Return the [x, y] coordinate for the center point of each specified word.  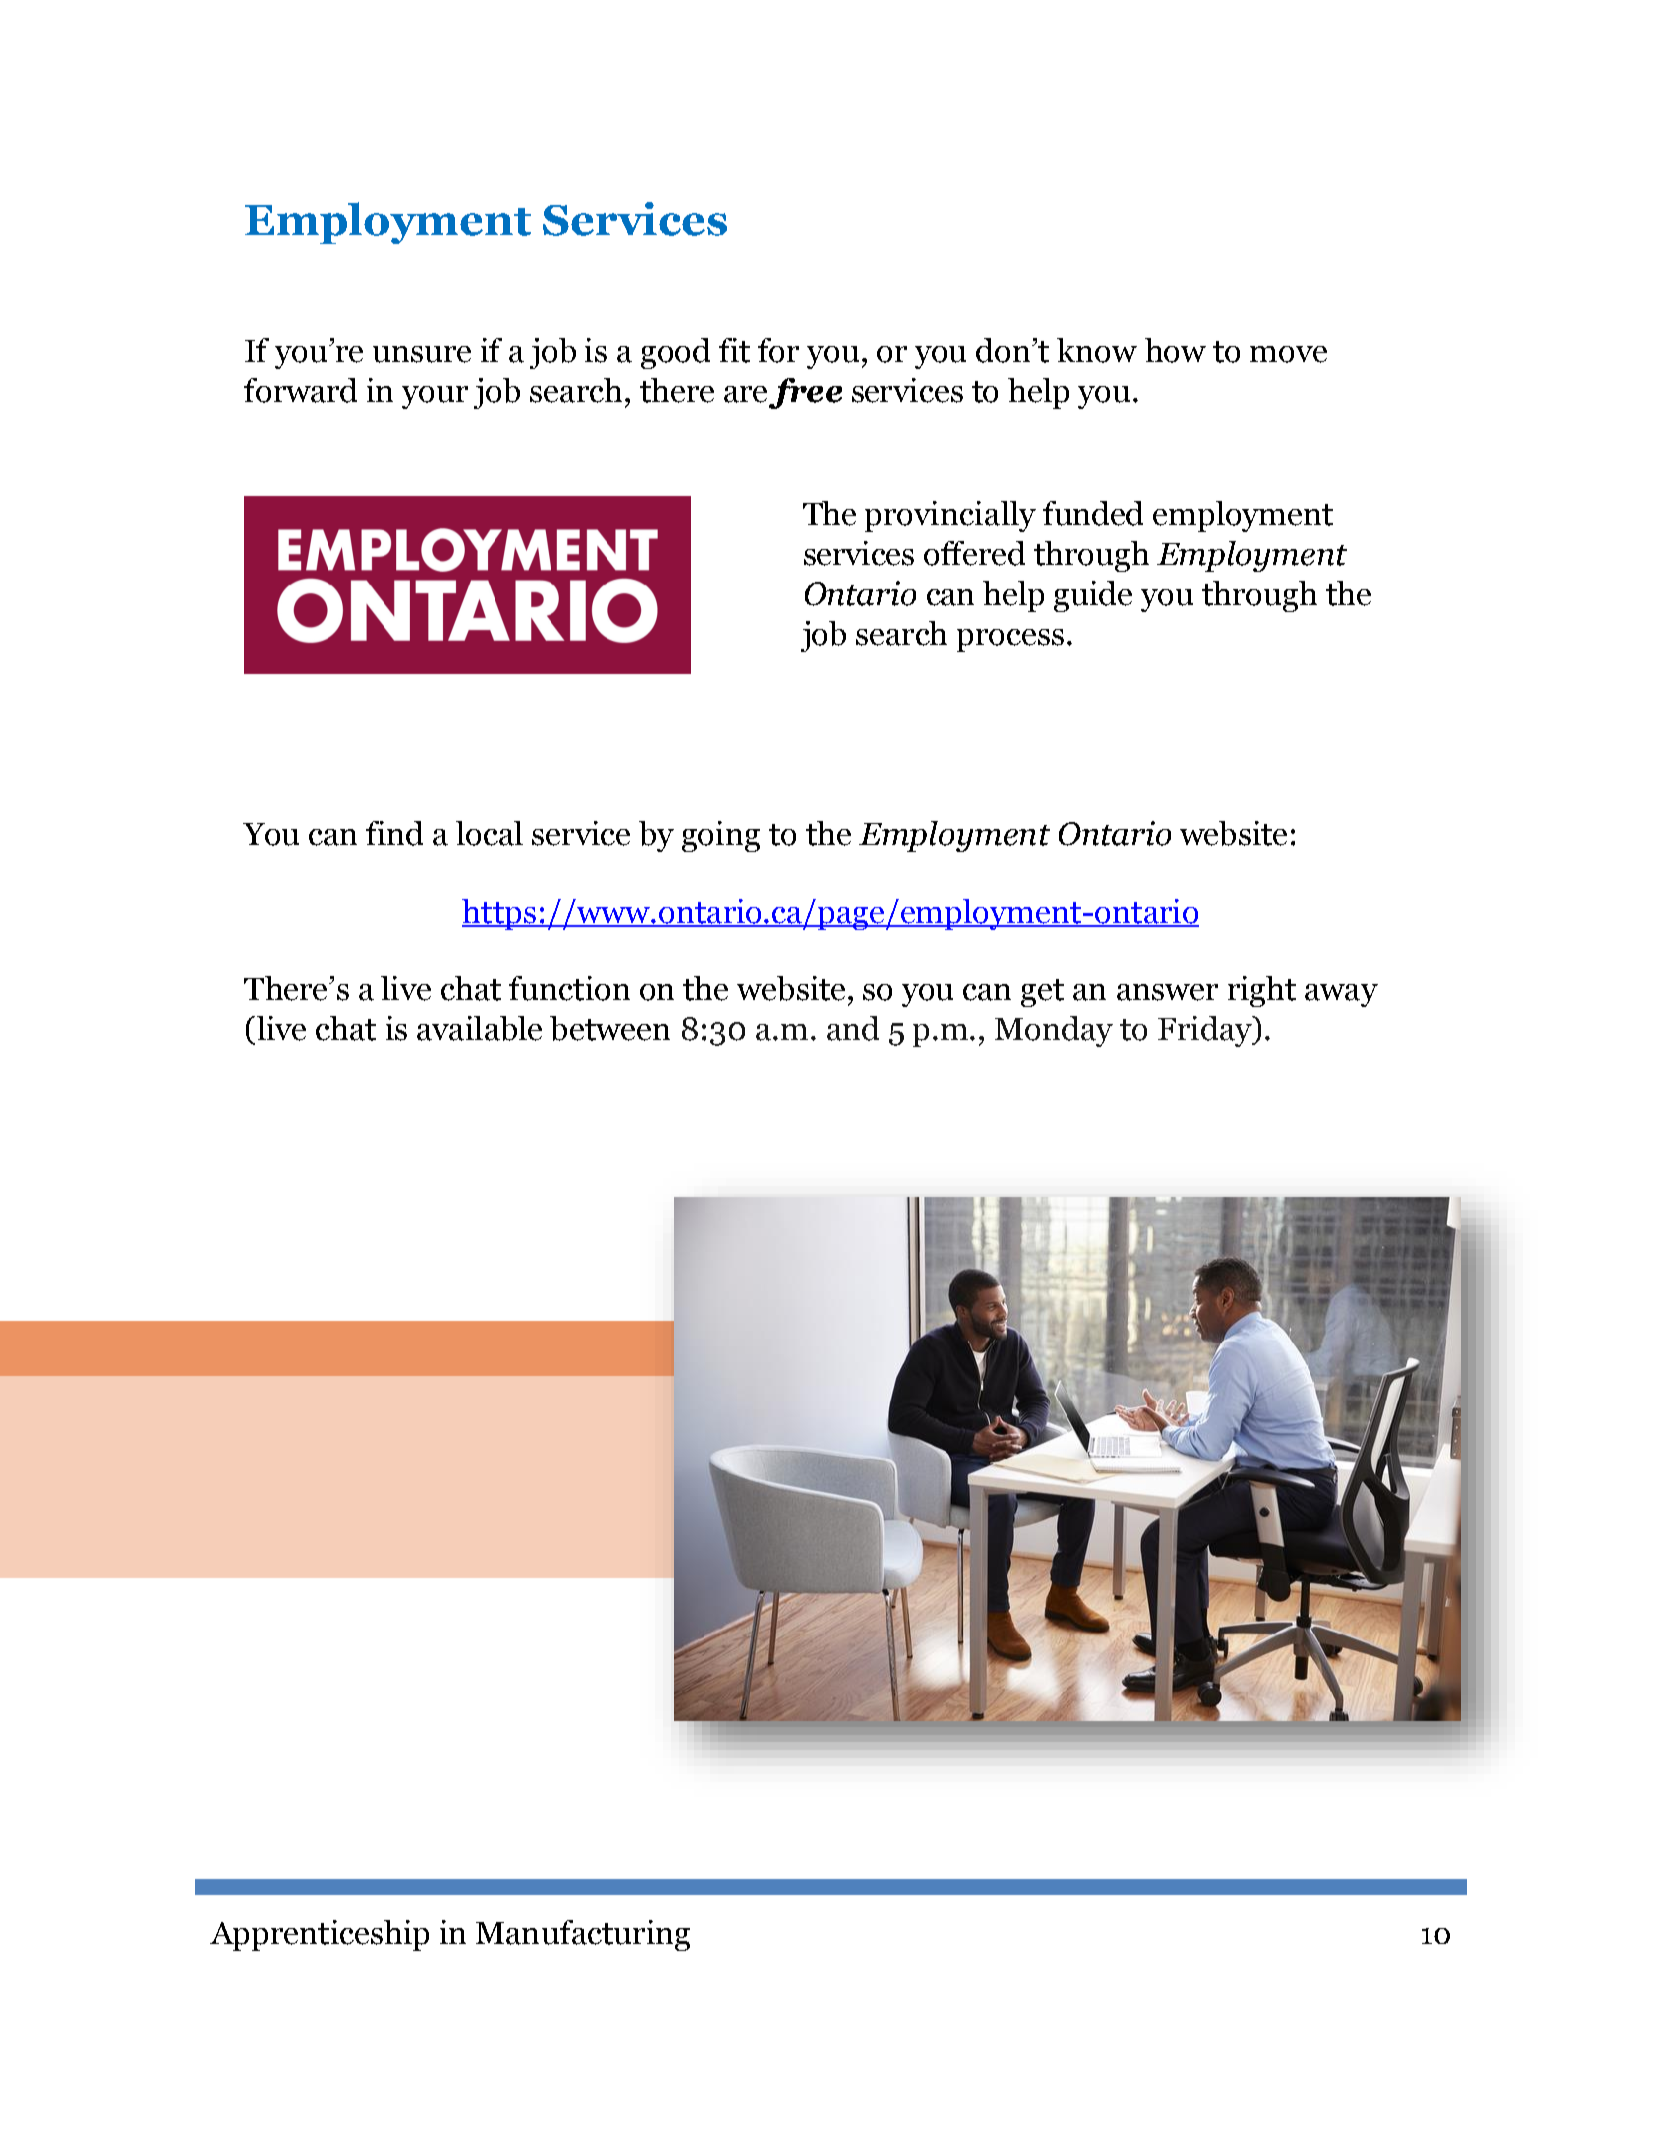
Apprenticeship [319, 1935]
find [394, 833]
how [1175, 350]
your [435, 397]
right [1262, 991]
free [805, 393]
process [1010, 640]
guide [1093, 596]
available [479, 1028]
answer [1167, 992]
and [853, 1028]
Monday [1054, 1031]
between [610, 1028]
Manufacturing [583, 1935]
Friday [1206, 1031]
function [569, 988]
